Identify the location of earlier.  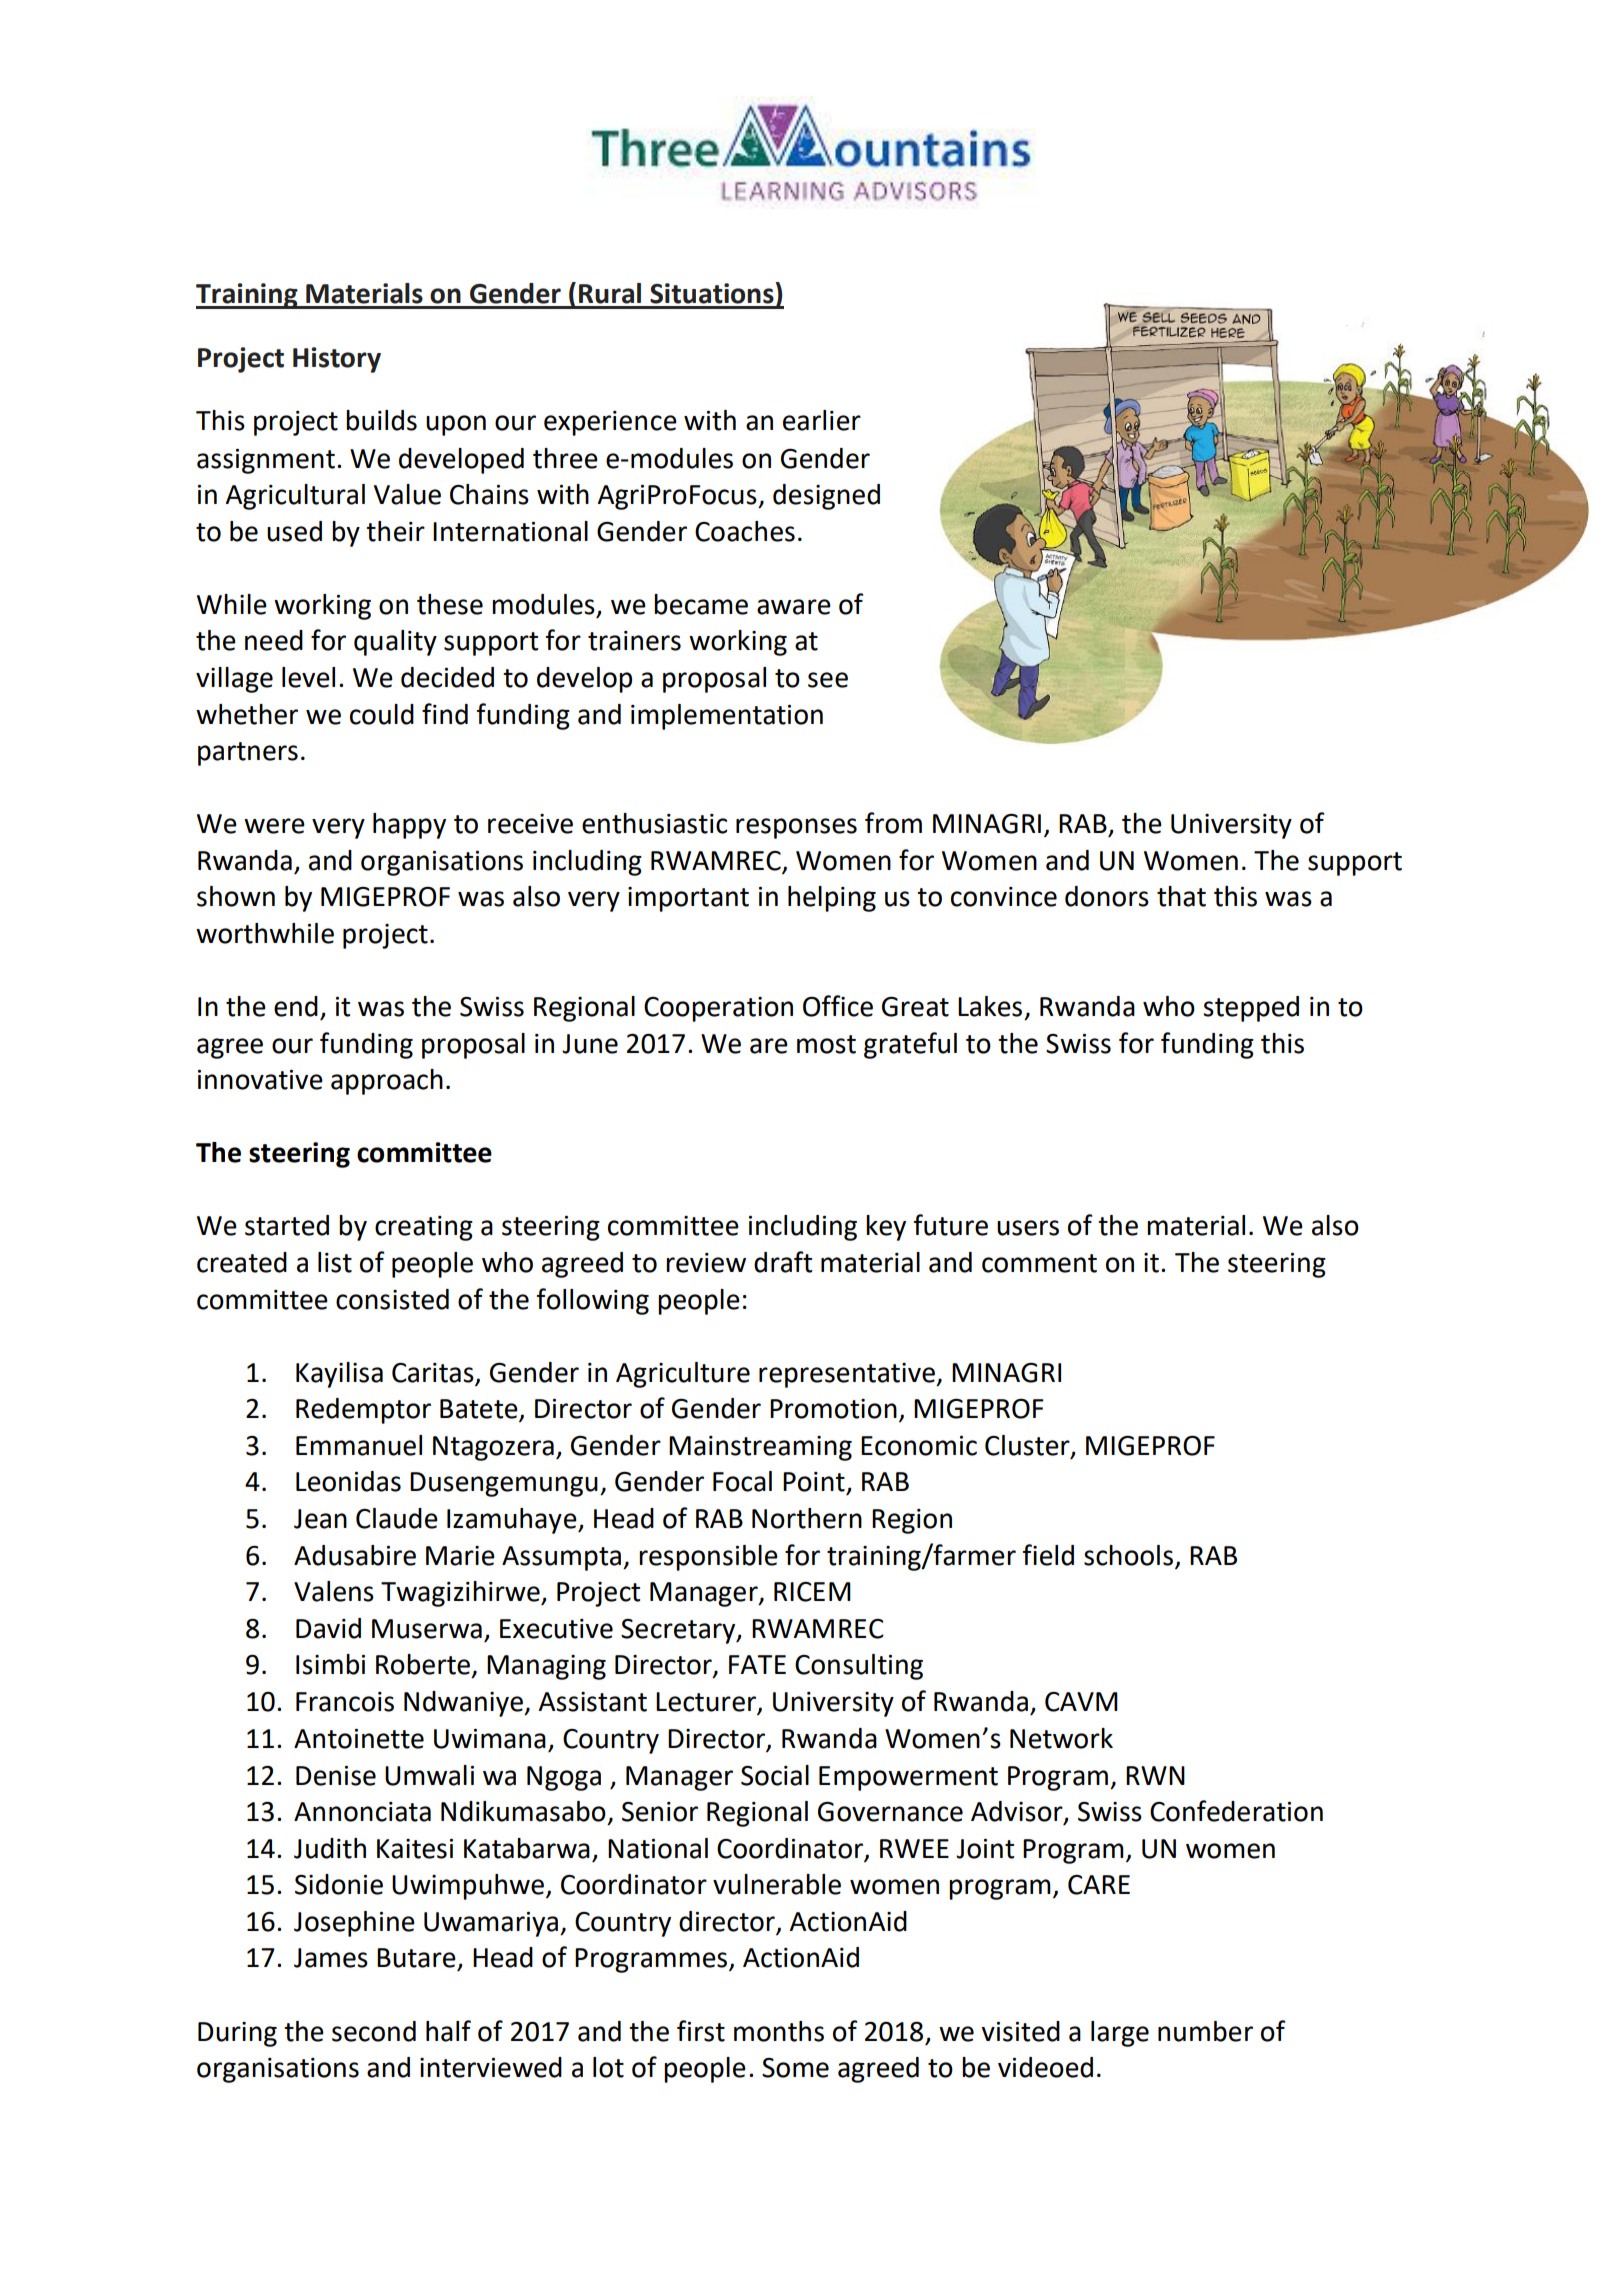
(822, 420).
